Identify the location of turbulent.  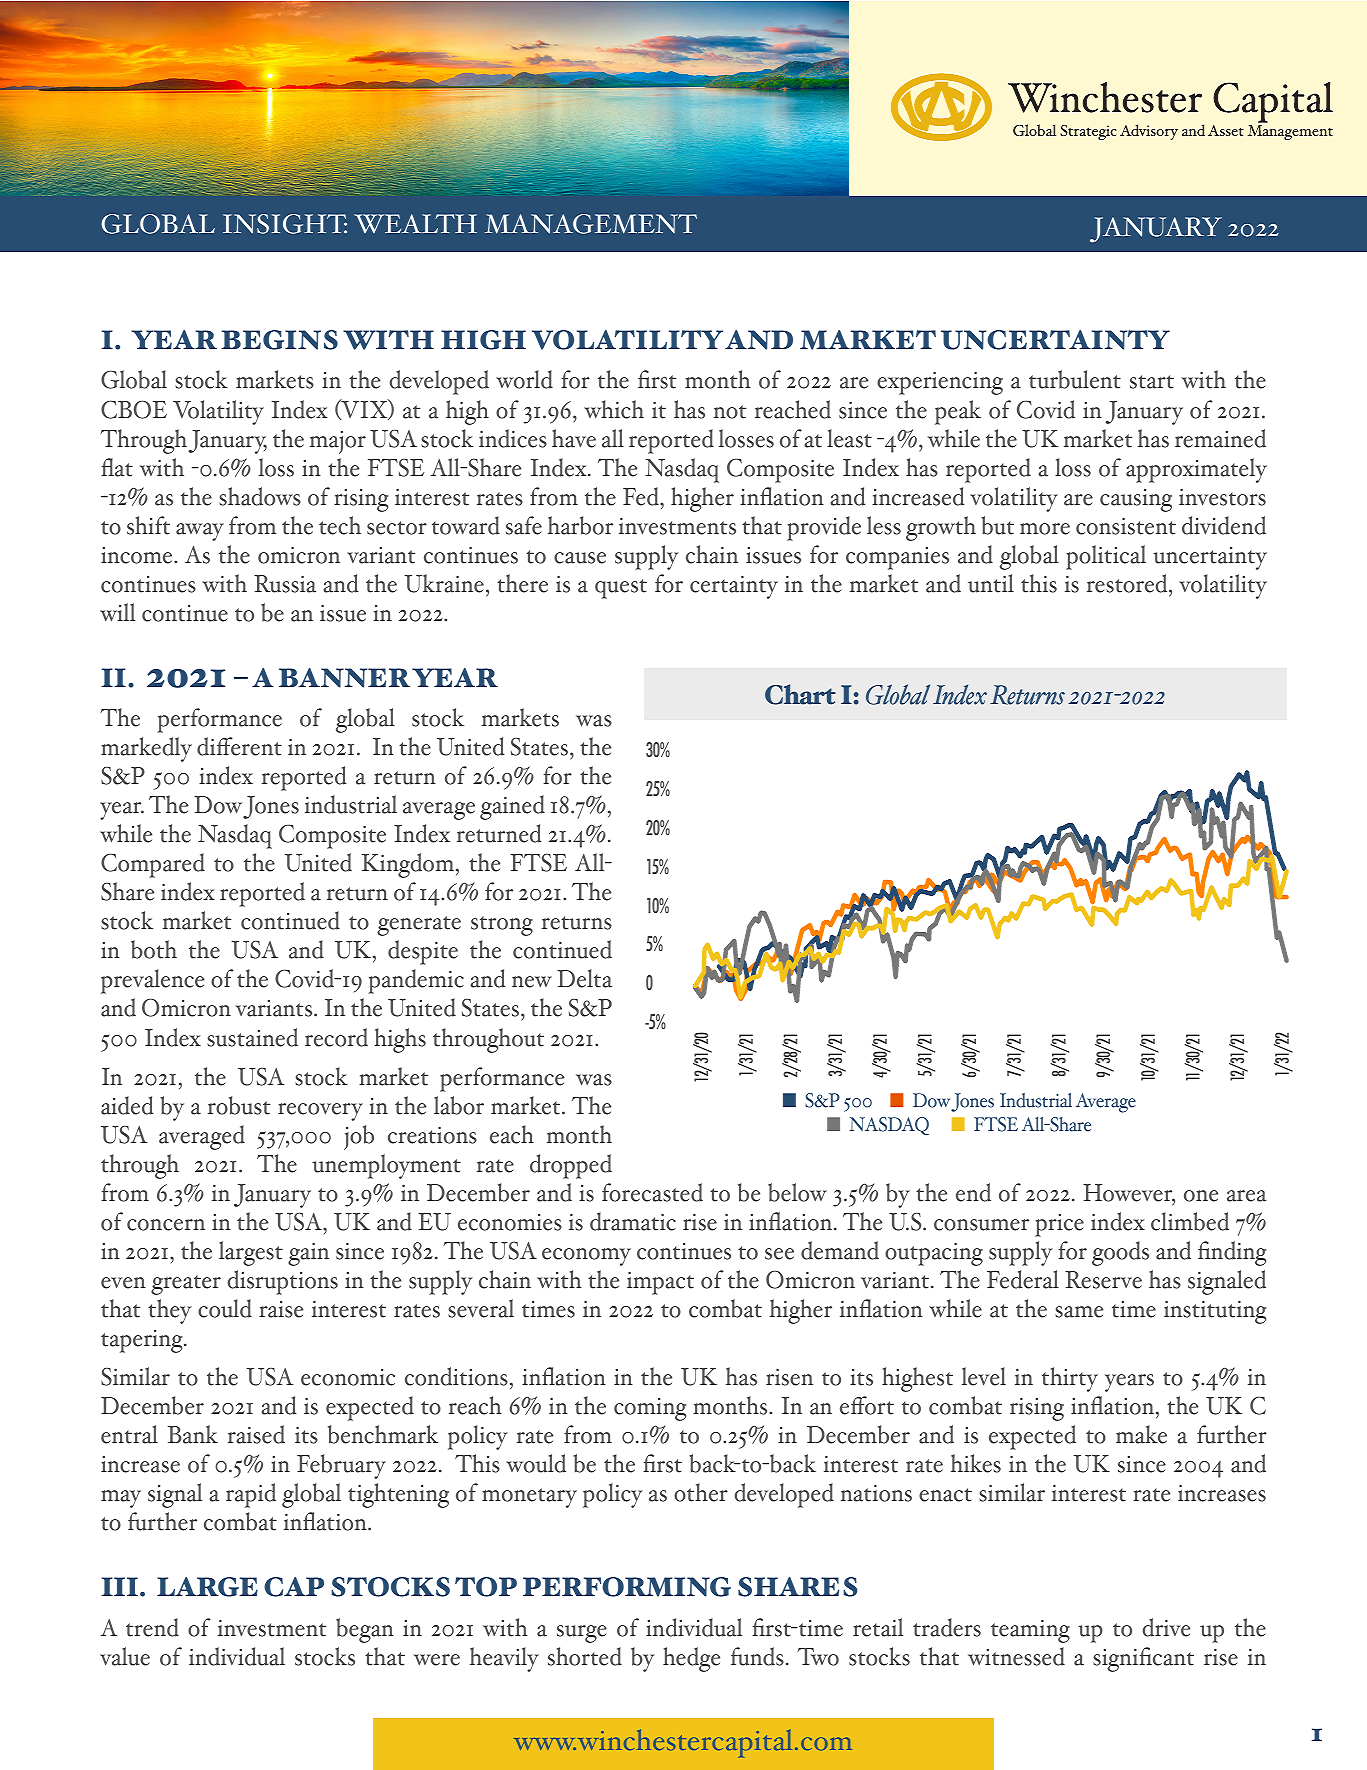
(1075, 379).
